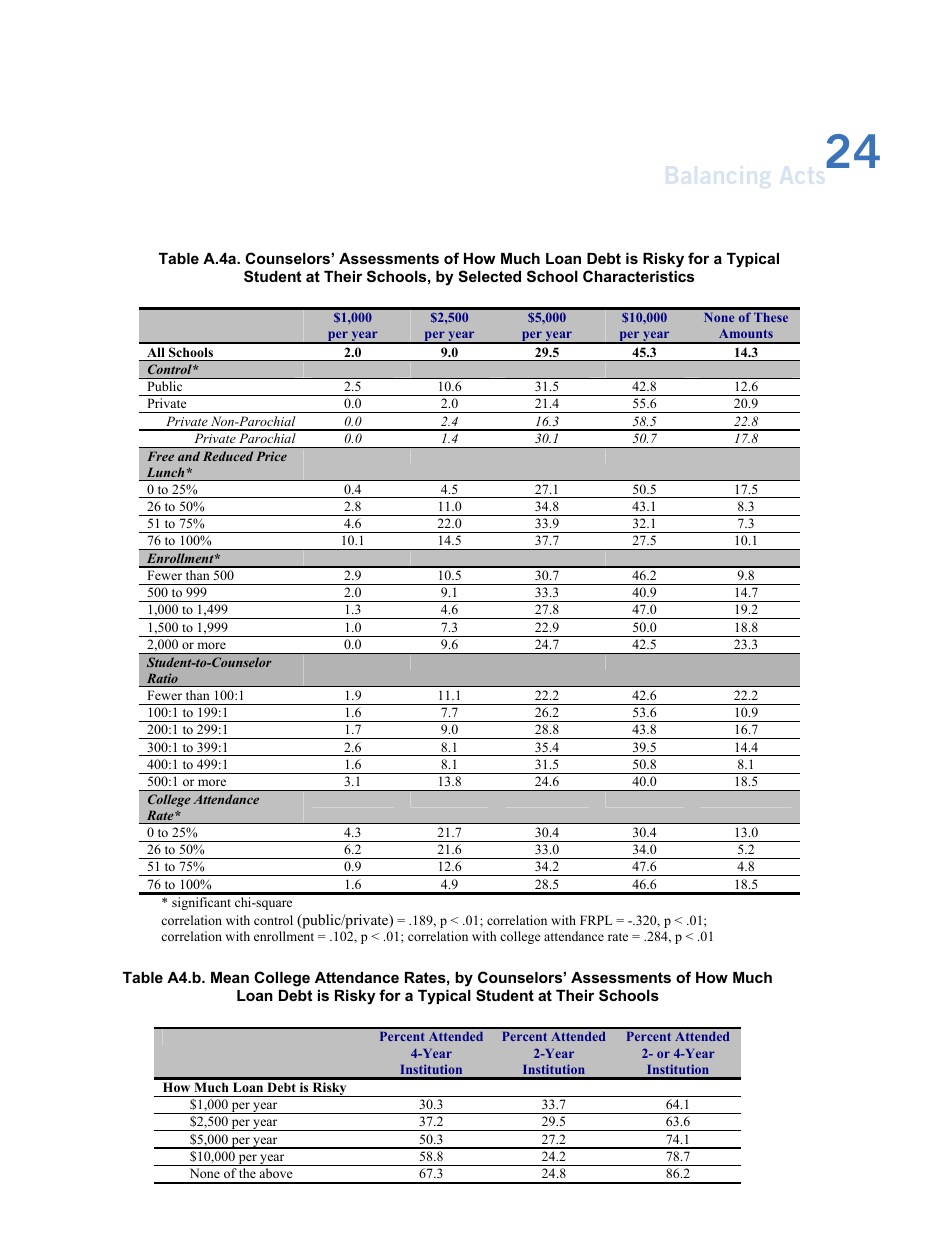  What do you see at coordinates (189, 456) in the screenshot?
I see `and` at bounding box center [189, 456].
